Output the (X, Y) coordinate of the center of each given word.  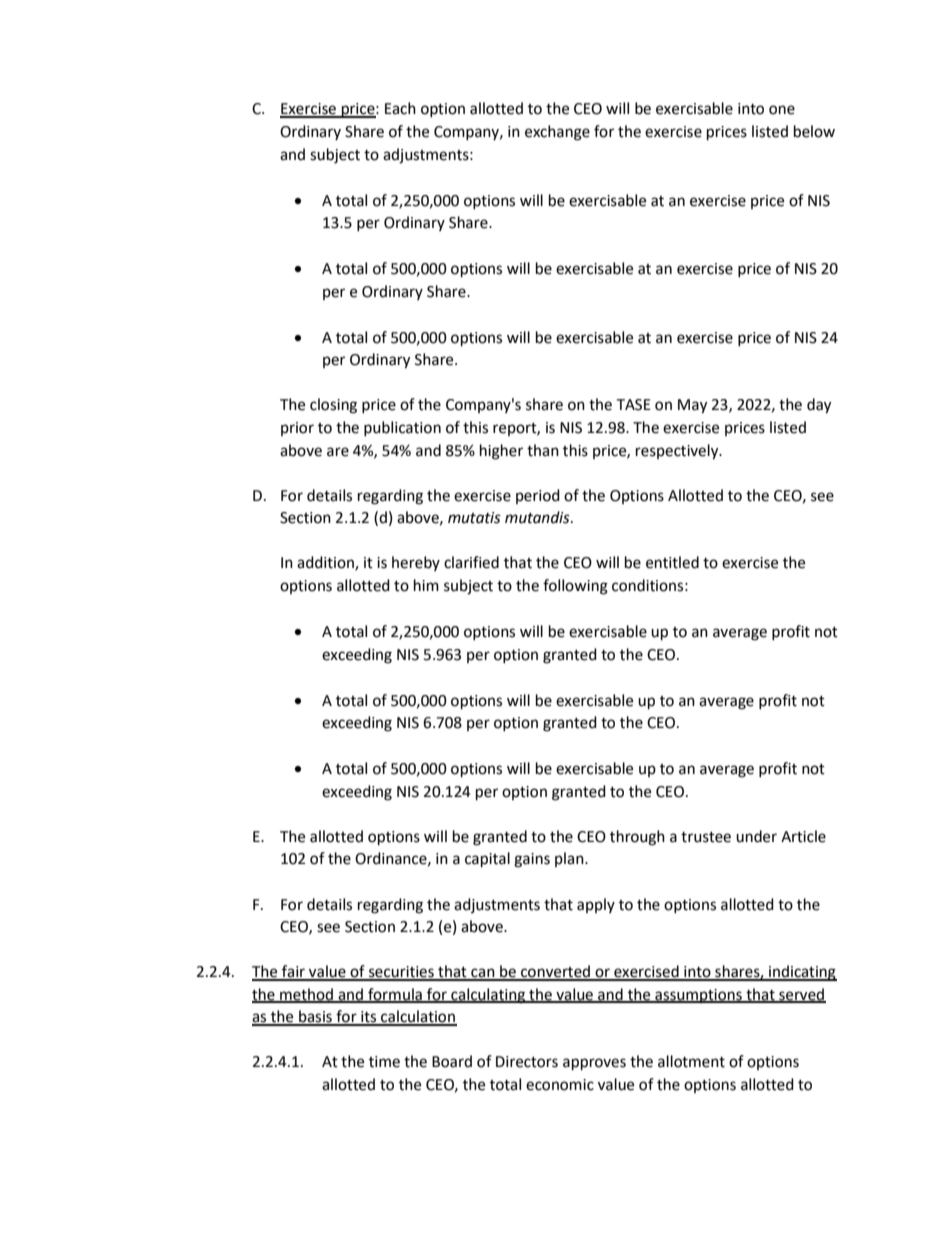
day (819, 406)
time (384, 1062)
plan (570, 859)
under (756, 836)
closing (333, 406)
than (543, 450)
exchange (557, 133)
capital (487, 860)
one (782, 110)
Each (400, 108)
